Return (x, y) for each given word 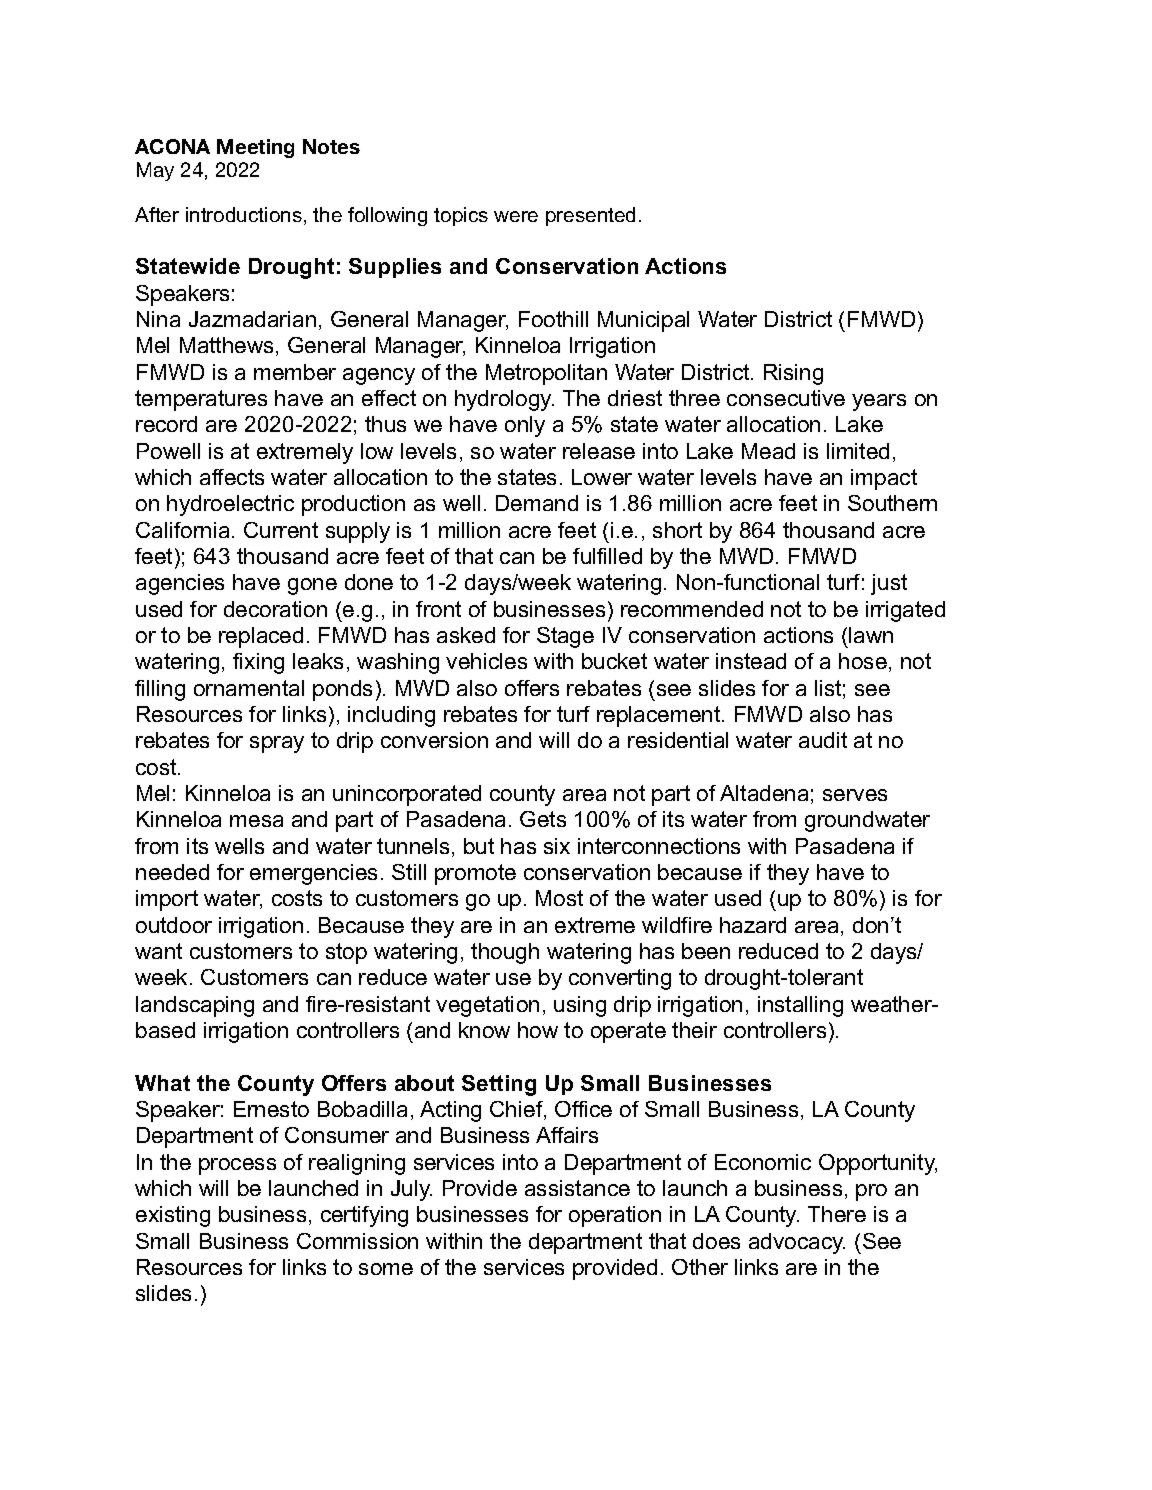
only (525, 426)
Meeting (255, 148)
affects (232, 477)
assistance (577, 1188)
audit (823, 740)
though (505, 953)
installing (800, 1006)
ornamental (249, 688)
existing (173, 1216)
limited (858, 451)
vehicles (486, 661)
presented (590, 216)
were (516, 216)
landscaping (195, 1006)
